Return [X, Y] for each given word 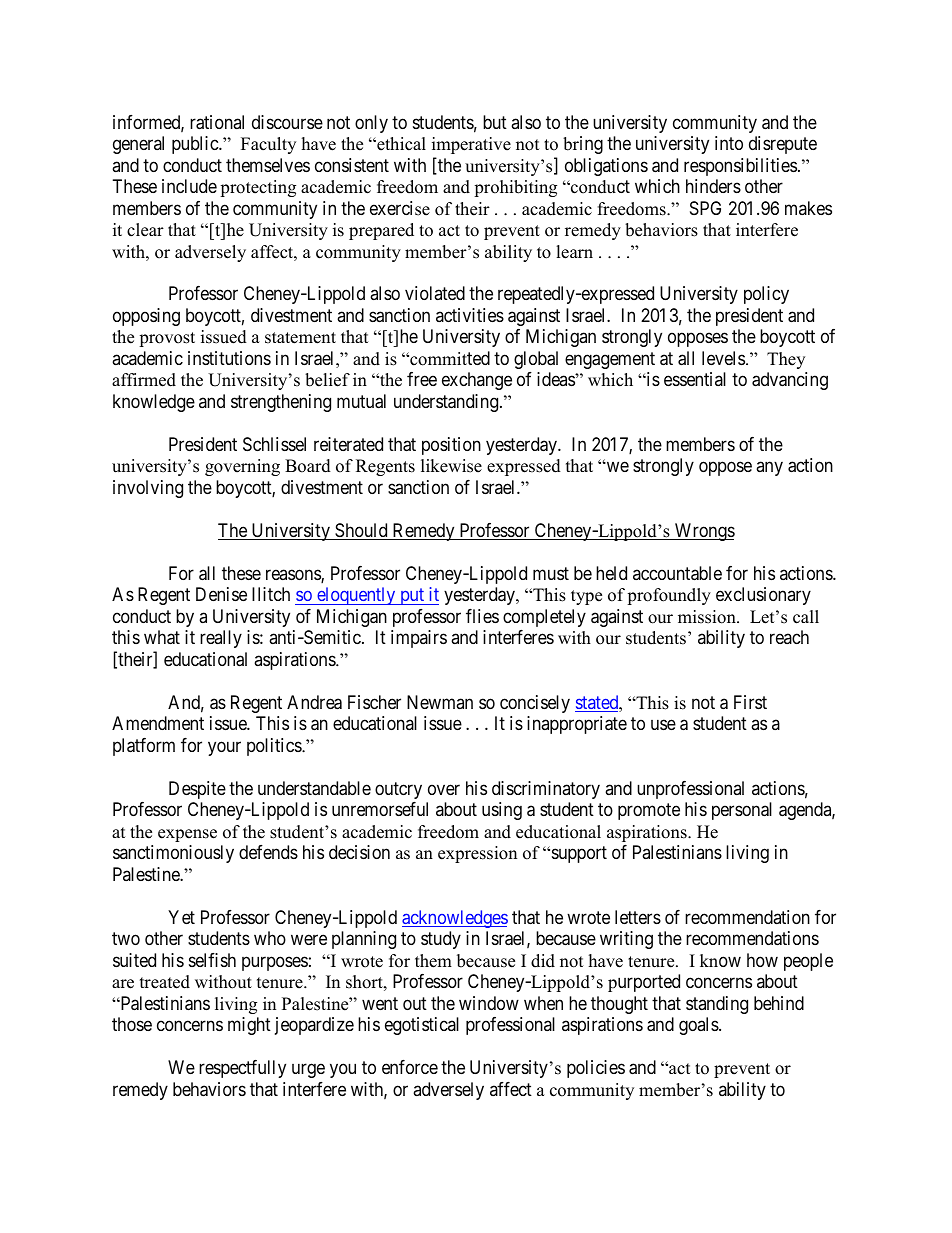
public [196, 145]
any [769, 469]
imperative [471, 145]
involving [148, 489]
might [249, 1026]
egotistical [422, 1026]
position [451, 446]
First [750, 702]
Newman [440, 702]
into [729, 143]
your [224, 748]
